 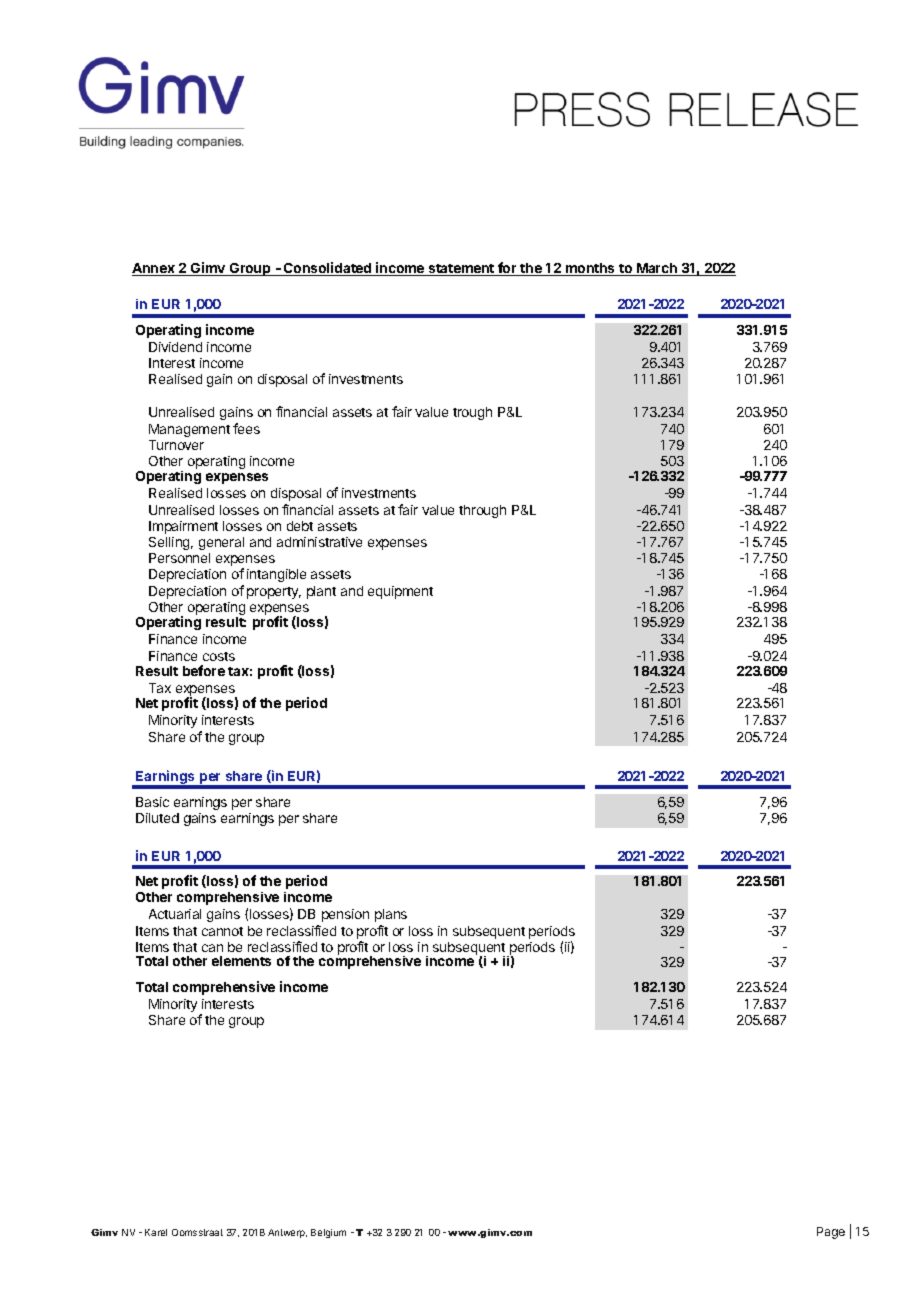 I want to click on Antwerp, so click(x=287, y=1233).
